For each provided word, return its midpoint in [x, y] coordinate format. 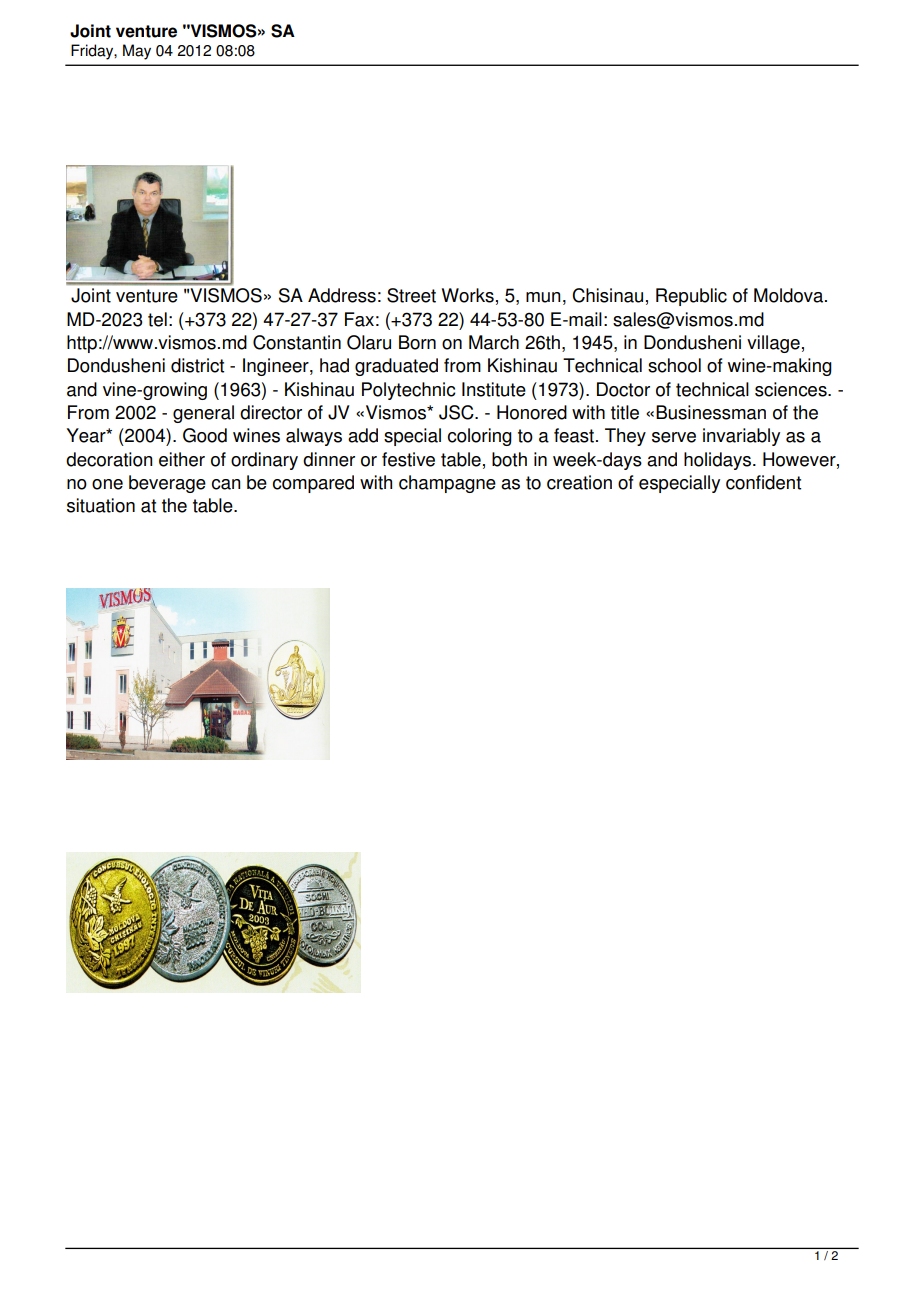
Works [468, 295]
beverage [167, 484]
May [137, 52]
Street [411, 295]
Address [342, 295]
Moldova [790, 295]
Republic [691, 297]
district [197, 365]
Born [417, 342]
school [674, 365]
